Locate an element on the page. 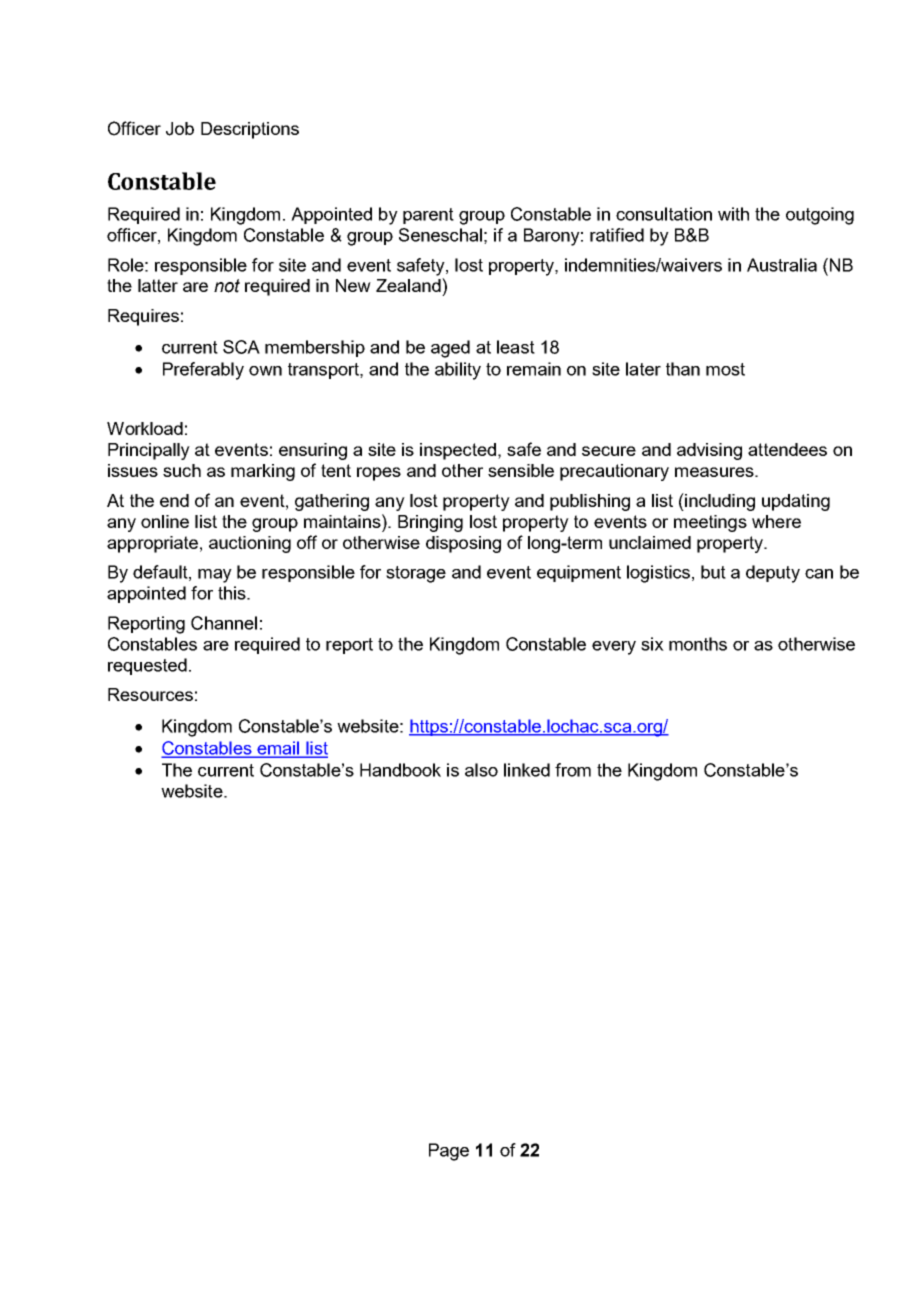 The height and width of the document is (1308, 924). also is located at coordinates (481, 770).
